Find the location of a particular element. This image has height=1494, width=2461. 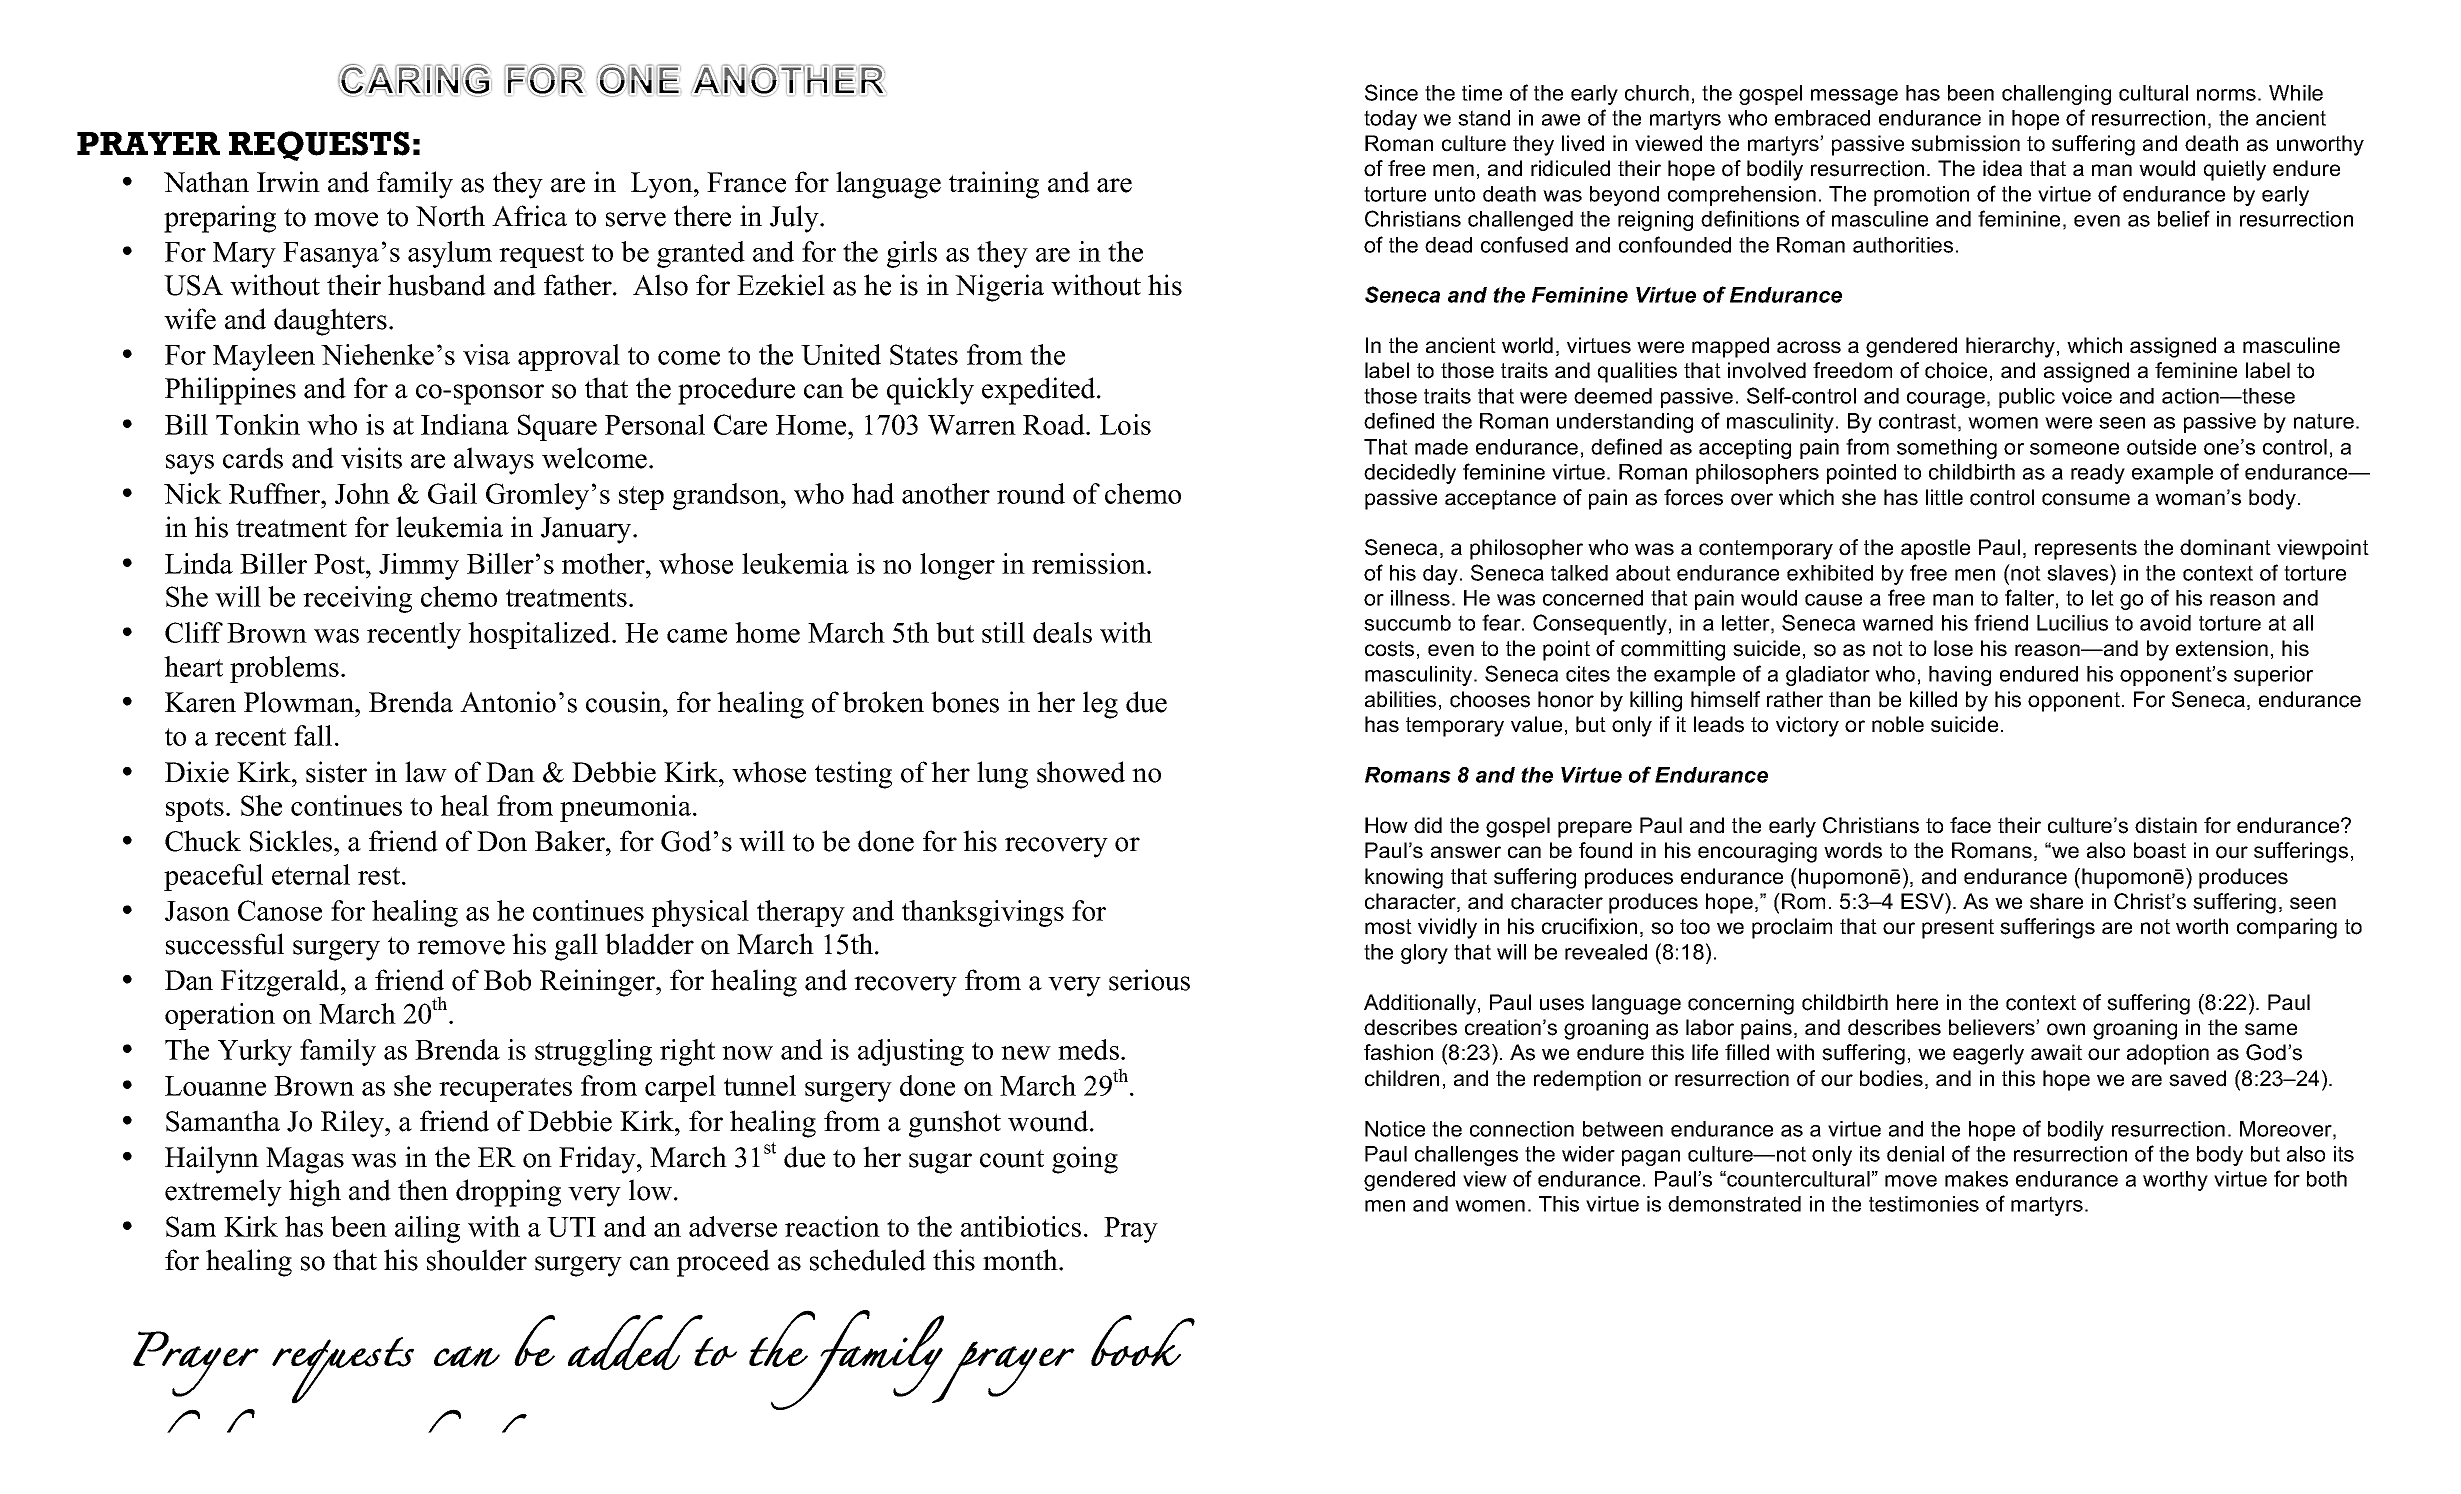

today is located at coordinates (1390, 120).
